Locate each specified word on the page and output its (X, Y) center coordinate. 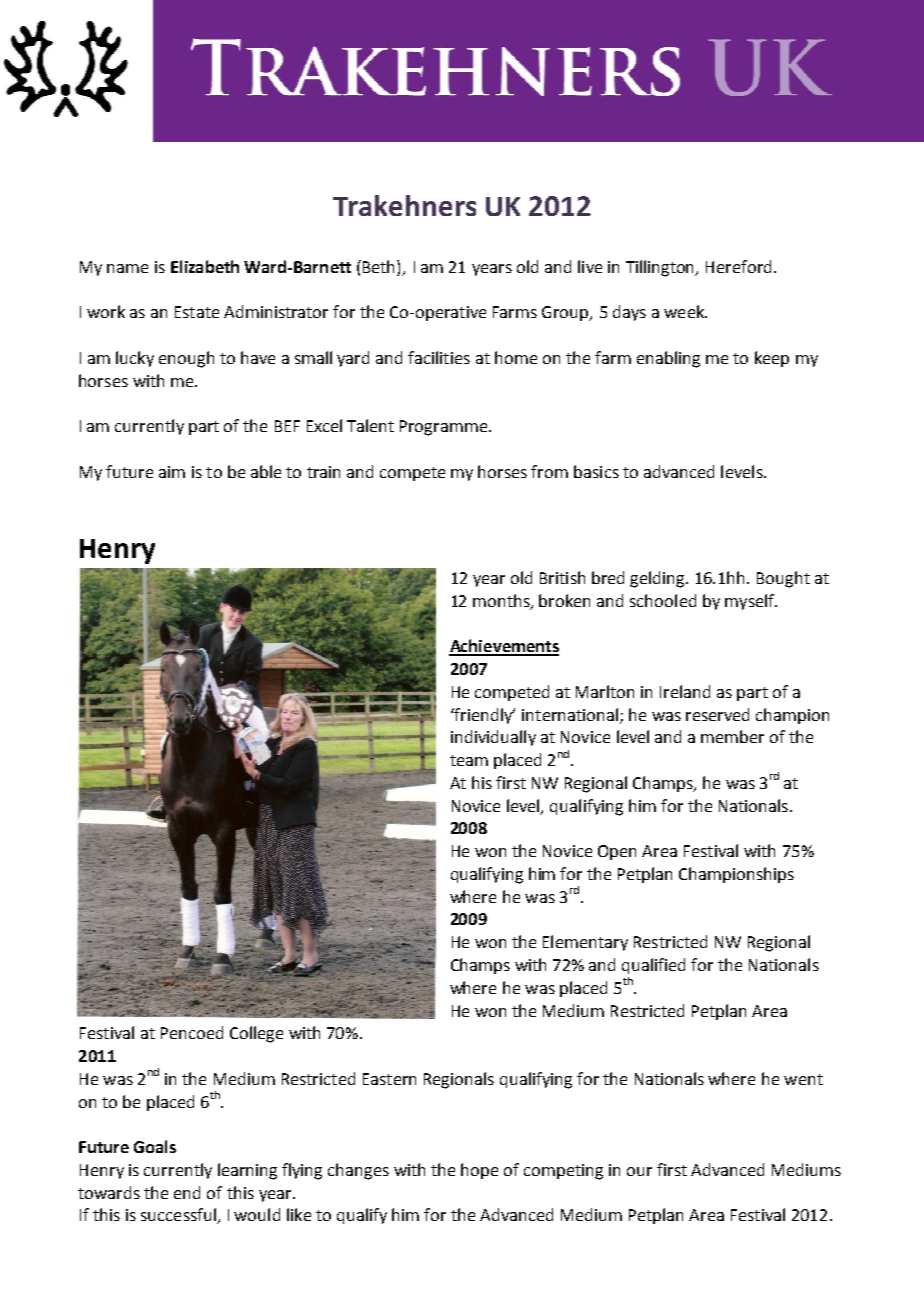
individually (493, 738)
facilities (439, 357)
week (685, 311)
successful (179, 1216)
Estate (197, 312)
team (469, 760)
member (732, 736)
